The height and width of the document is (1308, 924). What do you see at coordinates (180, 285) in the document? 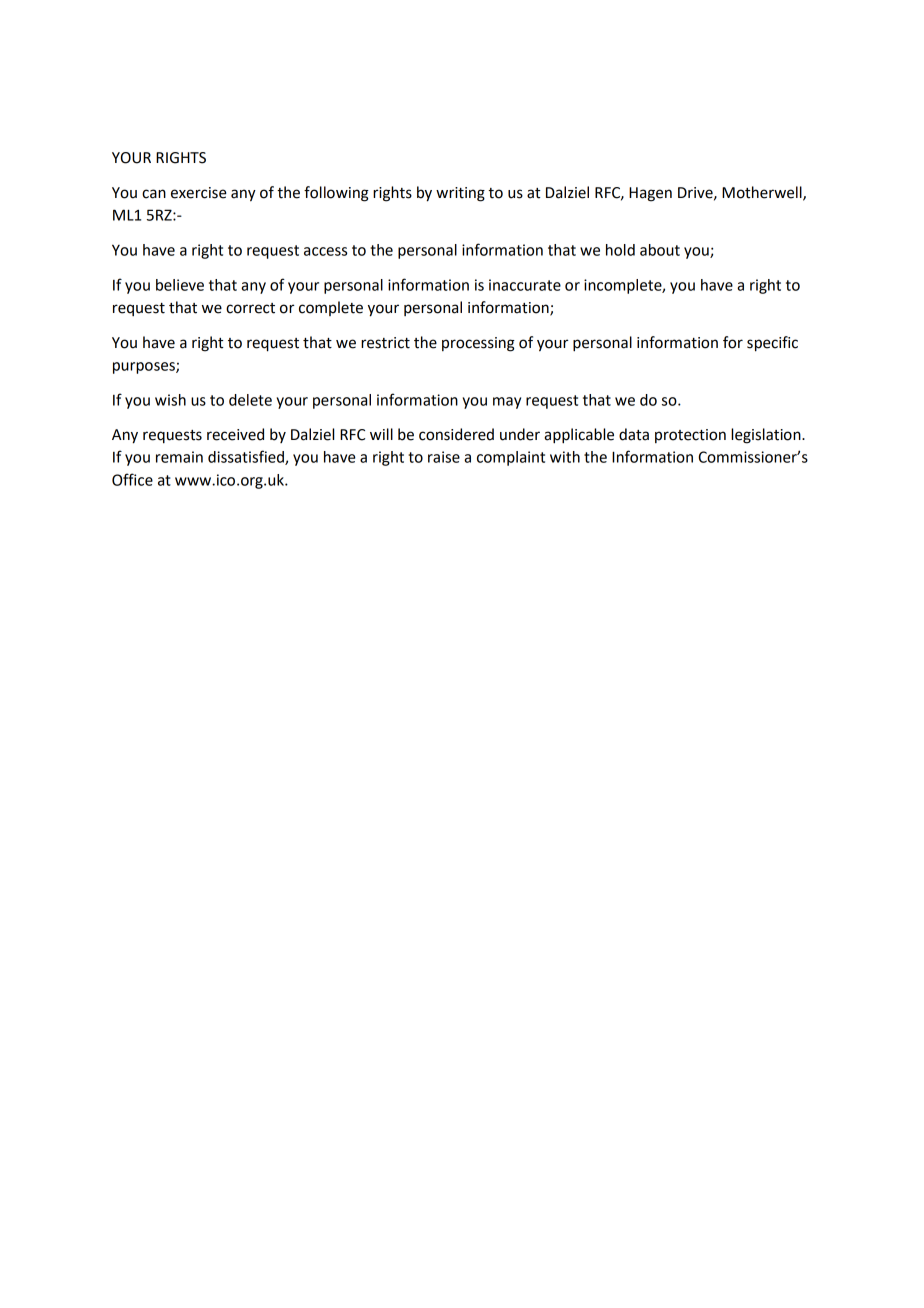
I see `believe` at bounding box center [180, 285].
